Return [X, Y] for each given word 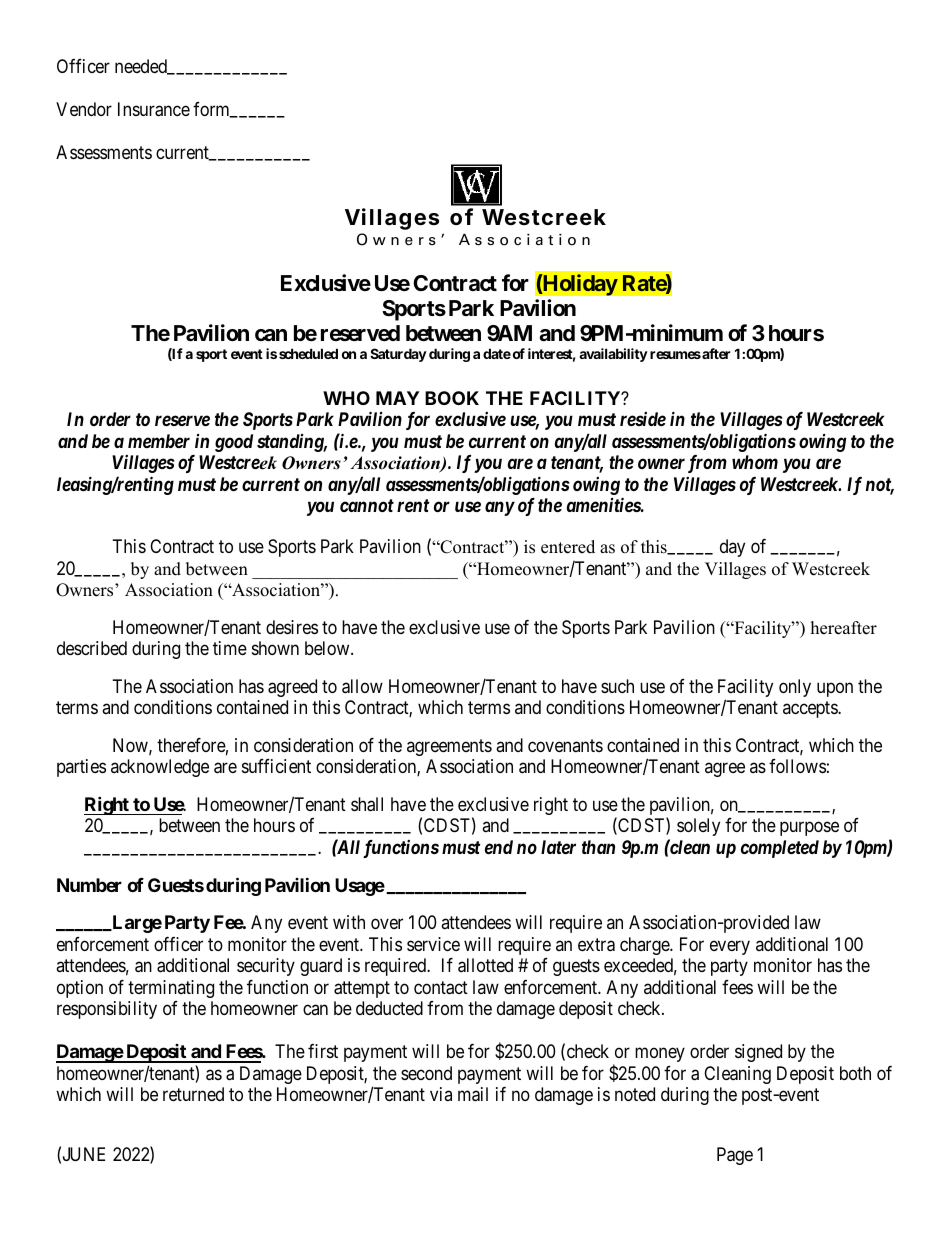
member [159, 441]
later [558, 847]
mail [473, 1094]
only [795, 688]
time [230, 648]
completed [780, 849]
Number [89, 885]
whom [755, 462]
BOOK [452, 398]
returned [193, 1094]
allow [362, 686]
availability [613, 355]
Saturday [398, 355]
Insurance [154, 109]
